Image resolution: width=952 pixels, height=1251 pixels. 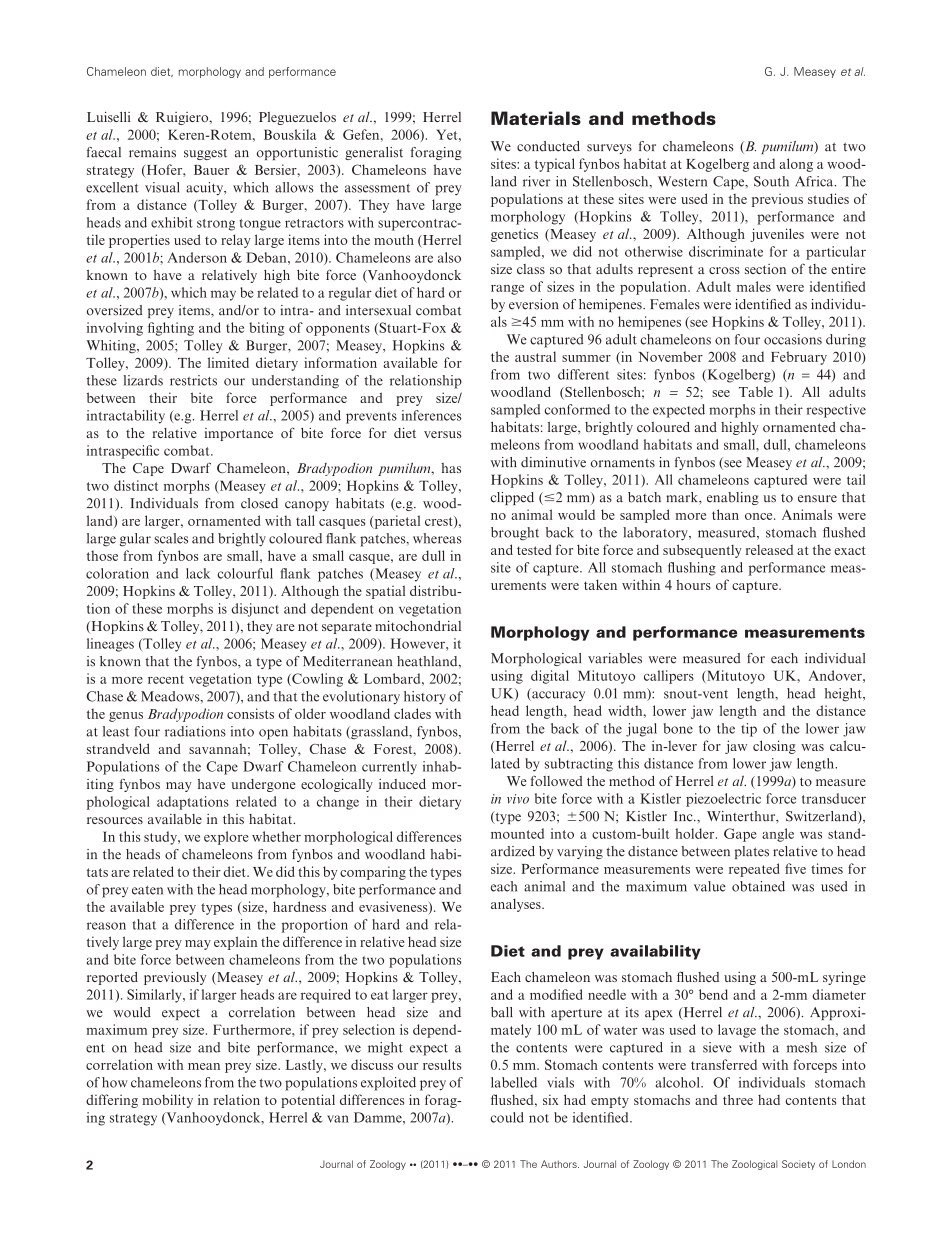 I want to click on mobility, so click(x=167, y=1101).
